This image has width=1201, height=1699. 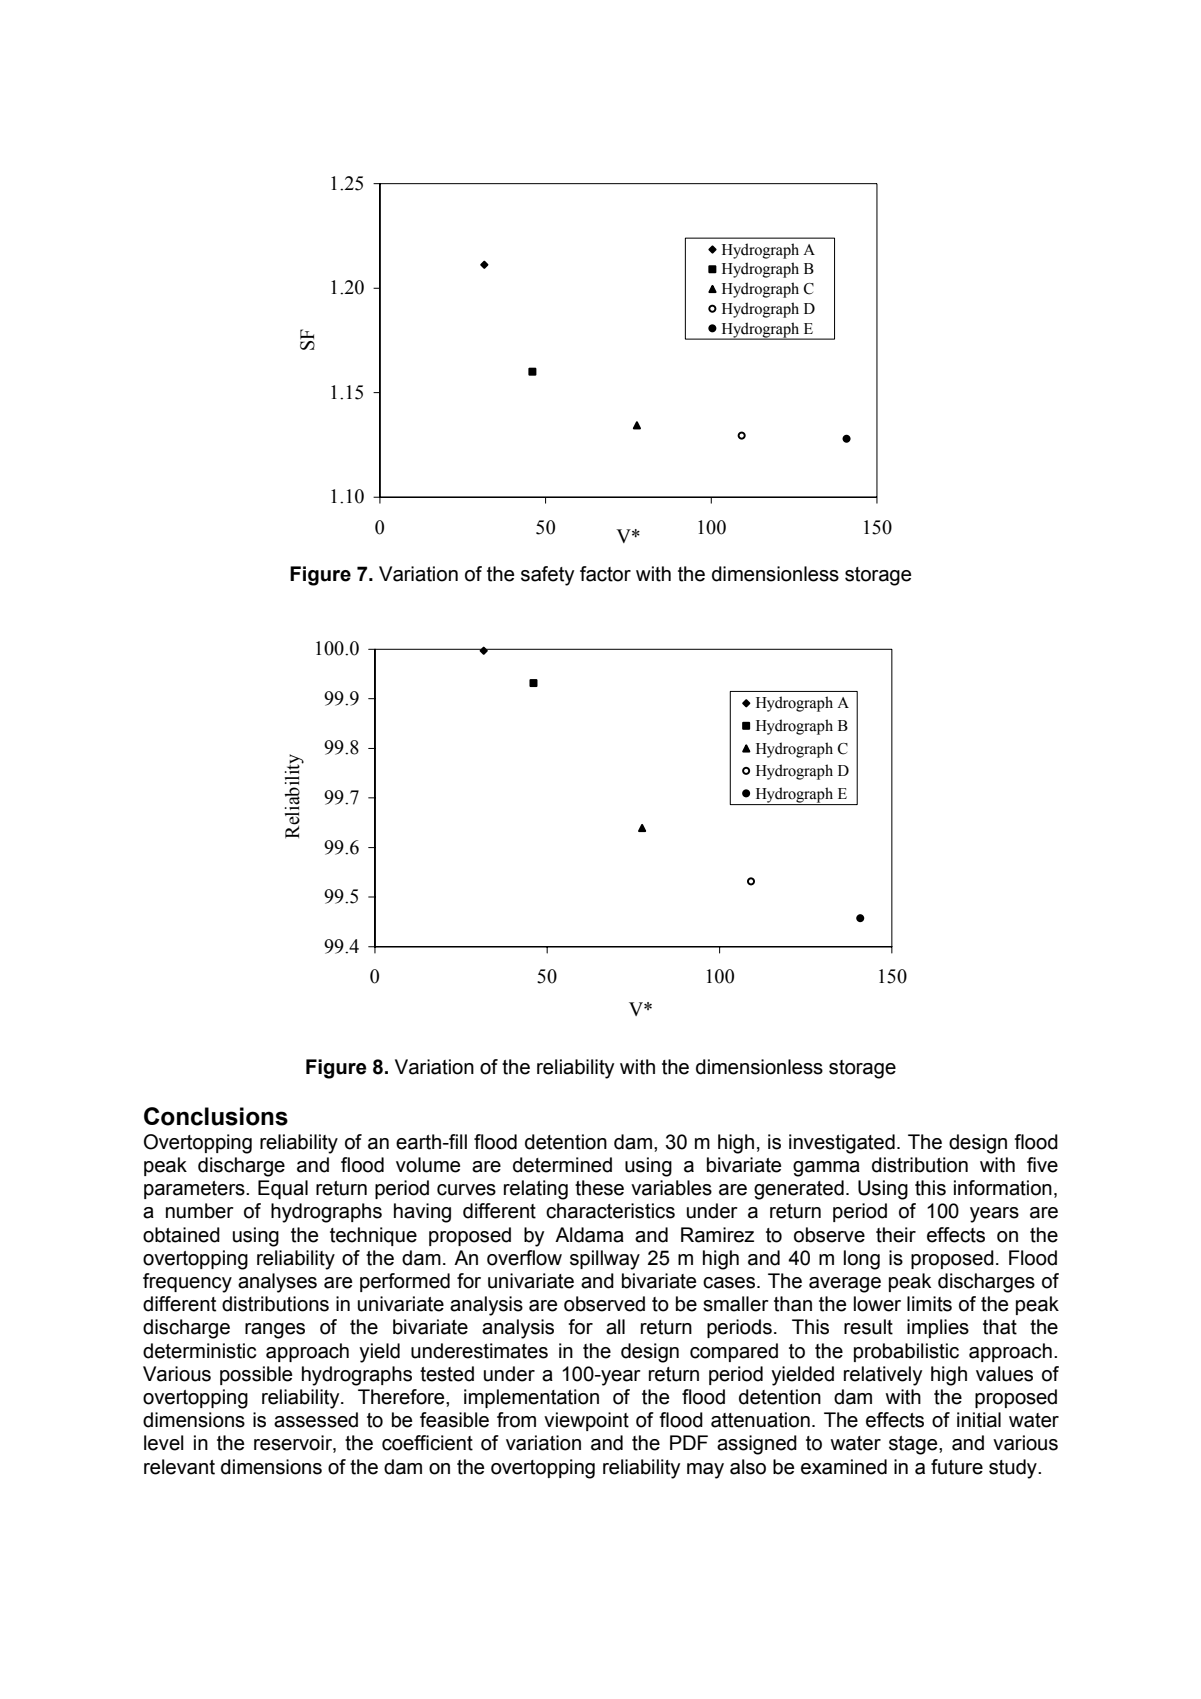 What do you see at coordinates (216, 1116) in the image?
I see `Conclusions` at bounding box center [216, 1116].
